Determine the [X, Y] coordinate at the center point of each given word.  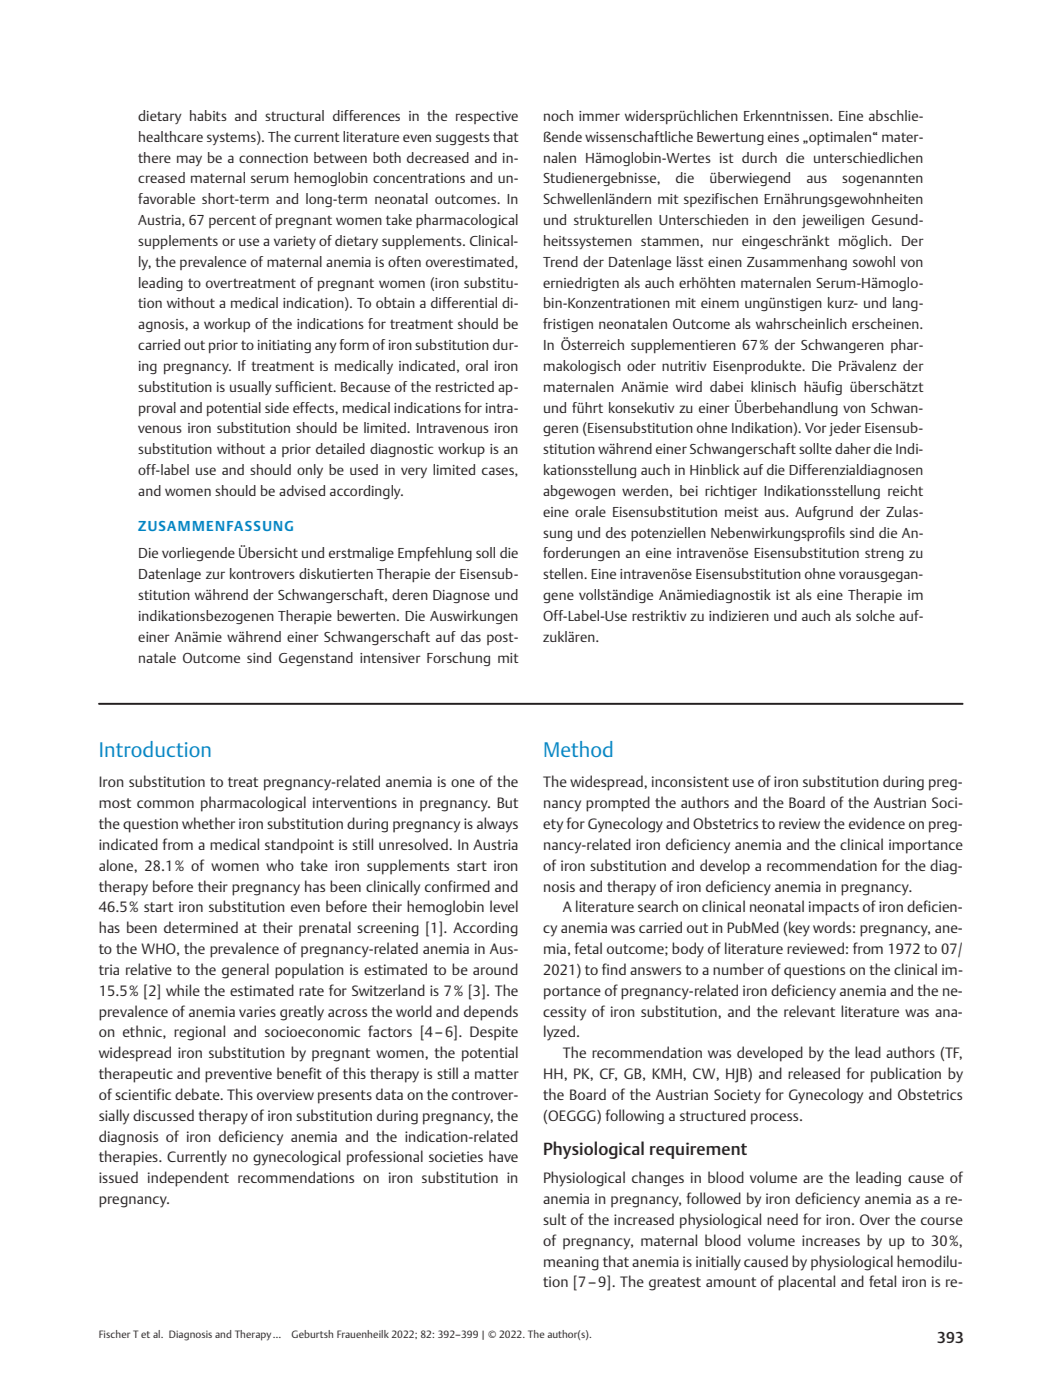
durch [759, 157]
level [504, 906]
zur [215, 575]
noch [558, 115]
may [189, 160]
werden [645, 490]
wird [689, 386]
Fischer [114, 1334]
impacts [834, 908]
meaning [571, 1263]
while [183, 990]
